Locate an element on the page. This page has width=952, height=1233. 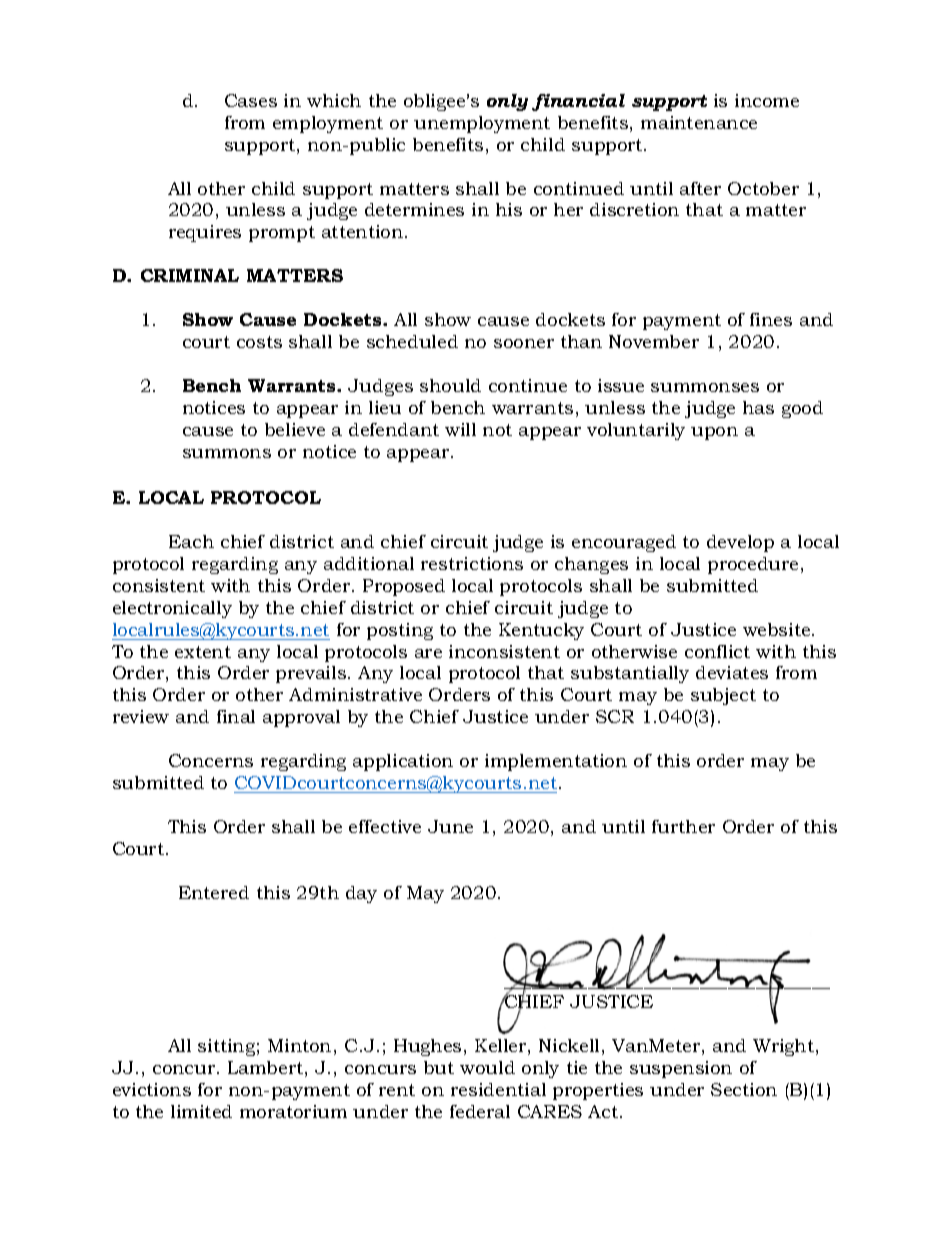
would is located at coordinates (487, 1067).
